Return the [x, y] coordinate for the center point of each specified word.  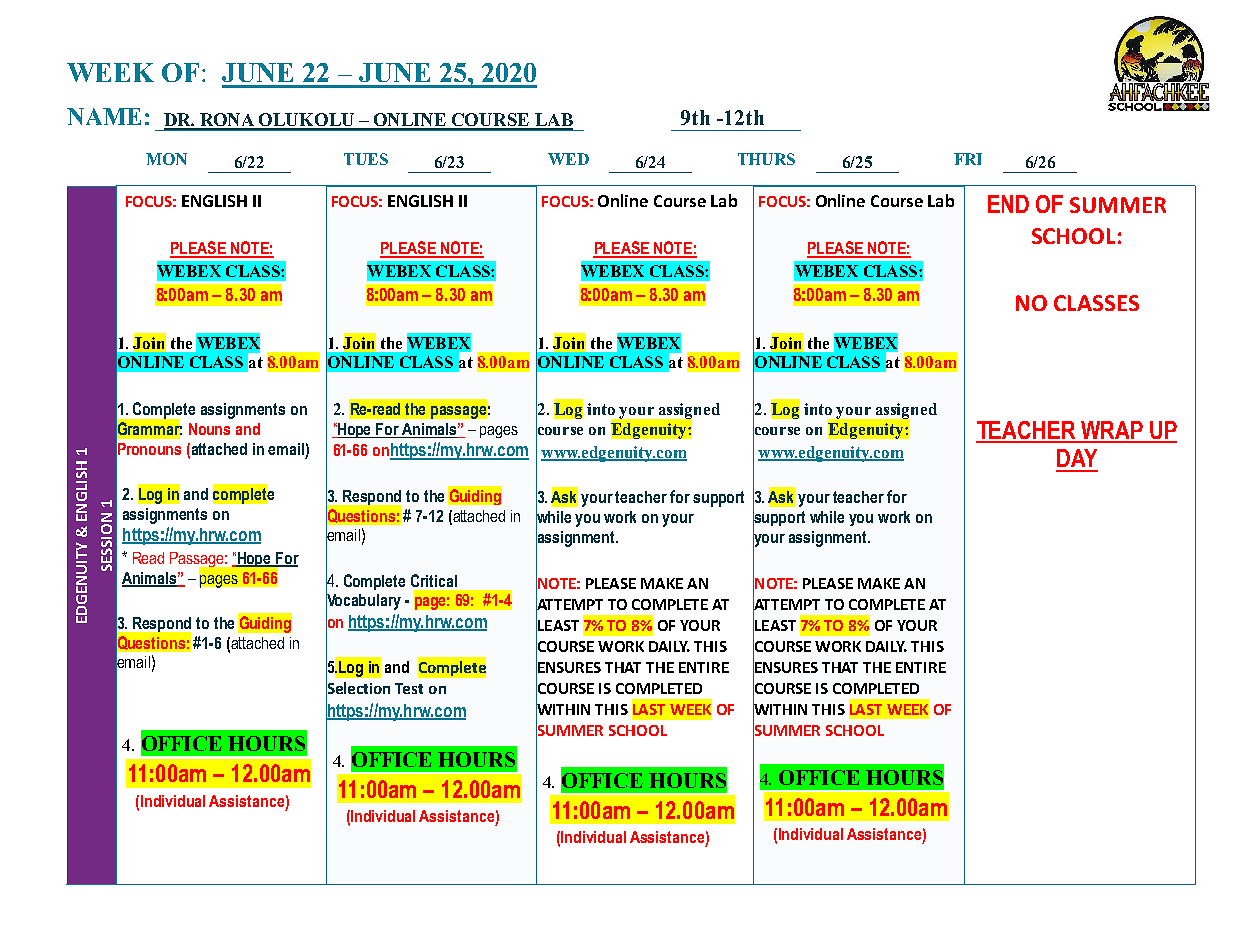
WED [568, 159]
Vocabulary [363, 601]
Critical [434, 580]
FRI [968, 159]
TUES [366, 159]
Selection [358, 688]
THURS [766, 159]
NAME [104, 116]
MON [166, 159]
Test [409, 688]
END [1008, 204]
